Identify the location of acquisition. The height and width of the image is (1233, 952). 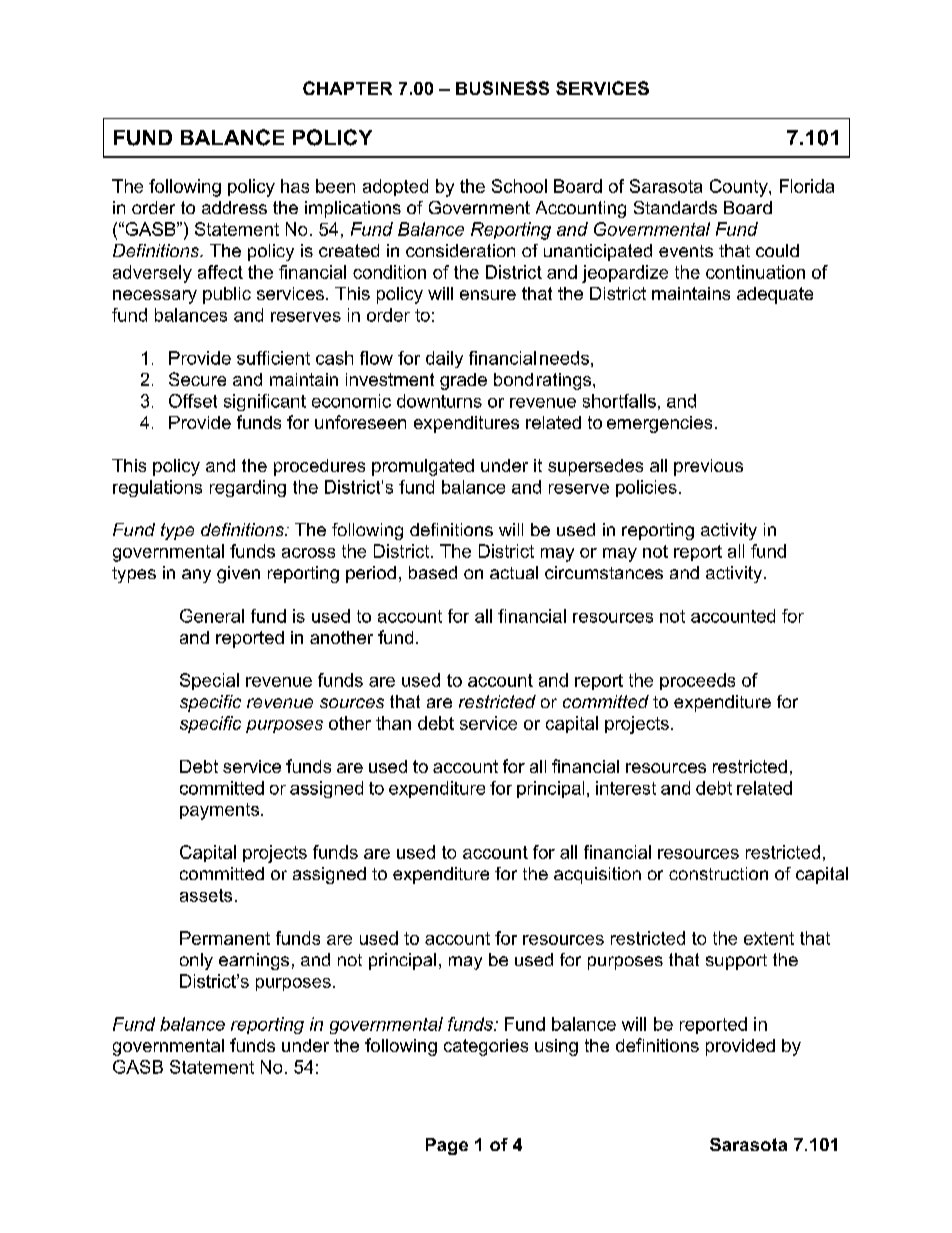
(597, 875).
